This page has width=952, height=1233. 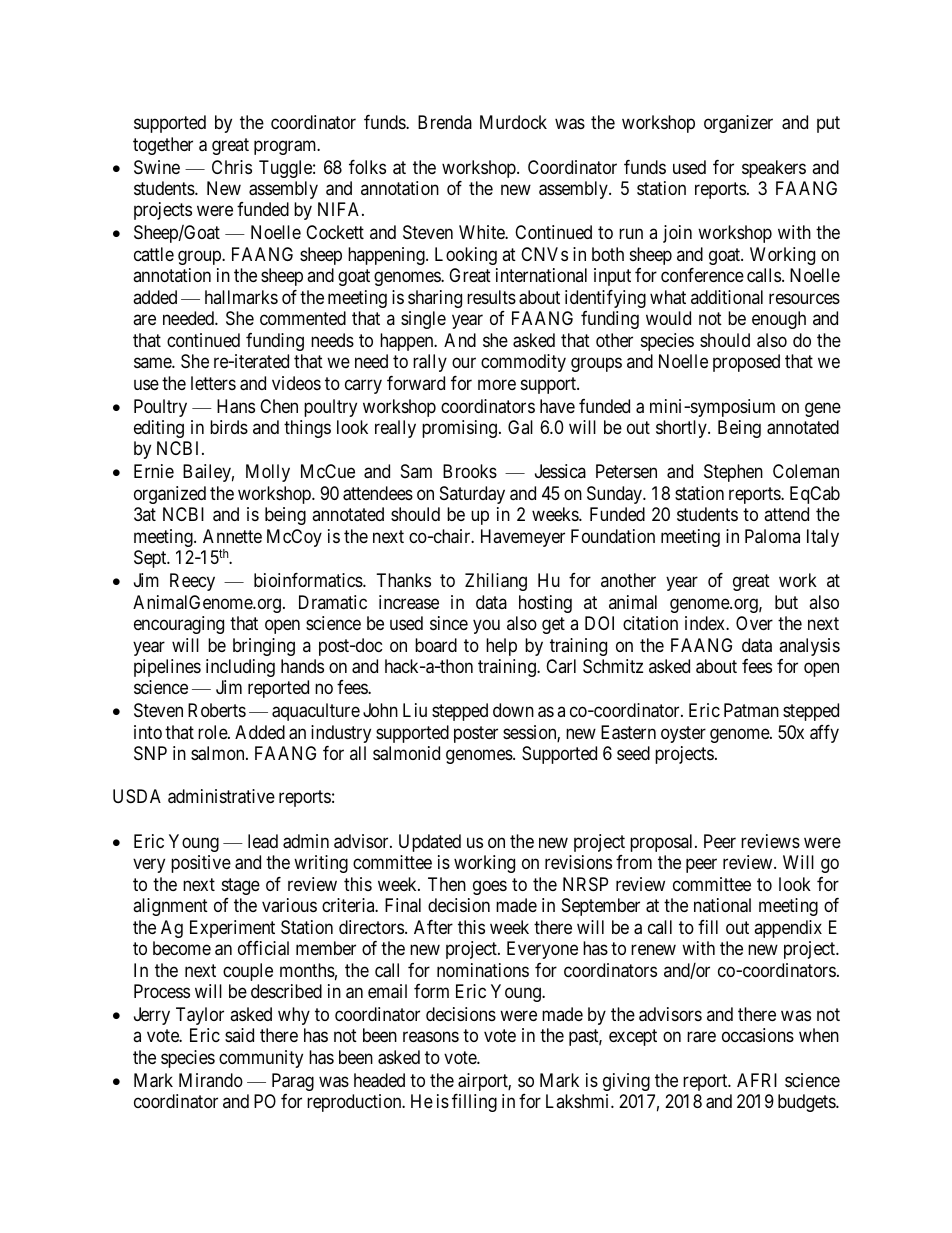 I want to click on encouraging, so click(x=179, y=625).
